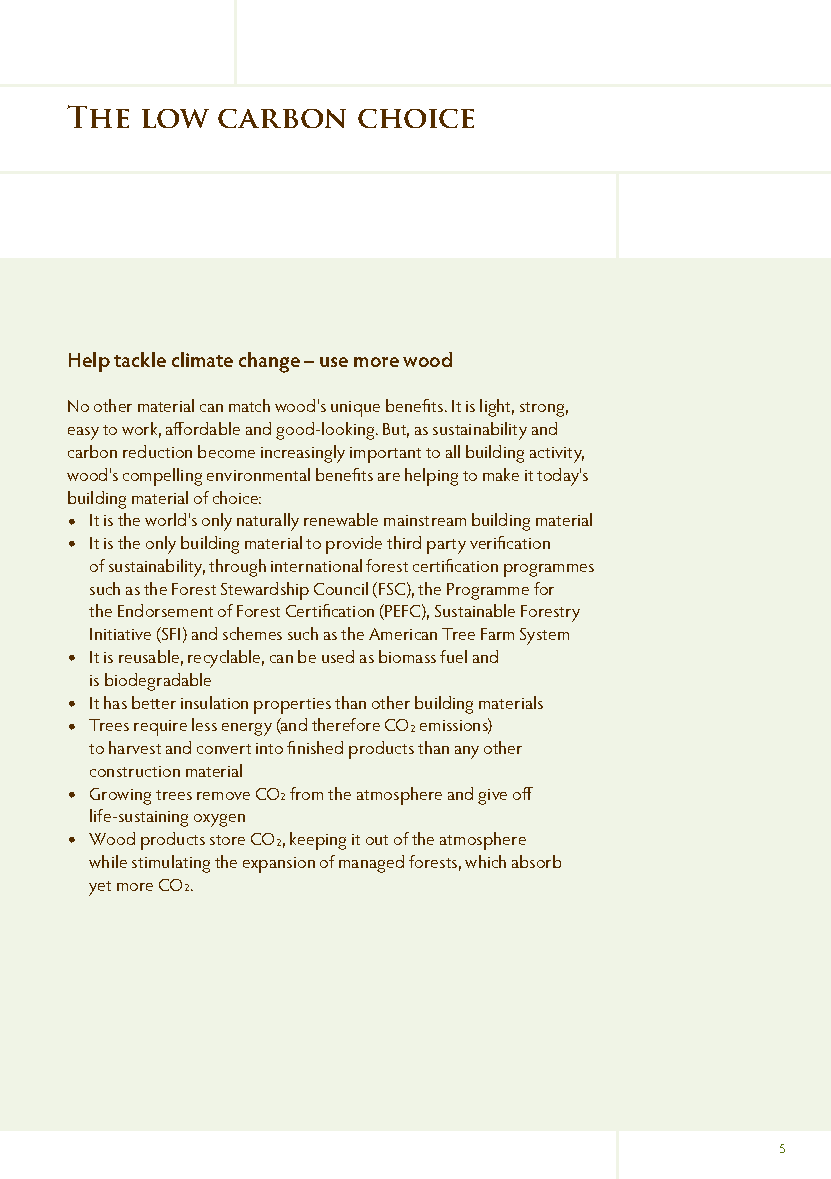  Describe the element at coordinates (501, 474) in the document. I see `make` at that location.
